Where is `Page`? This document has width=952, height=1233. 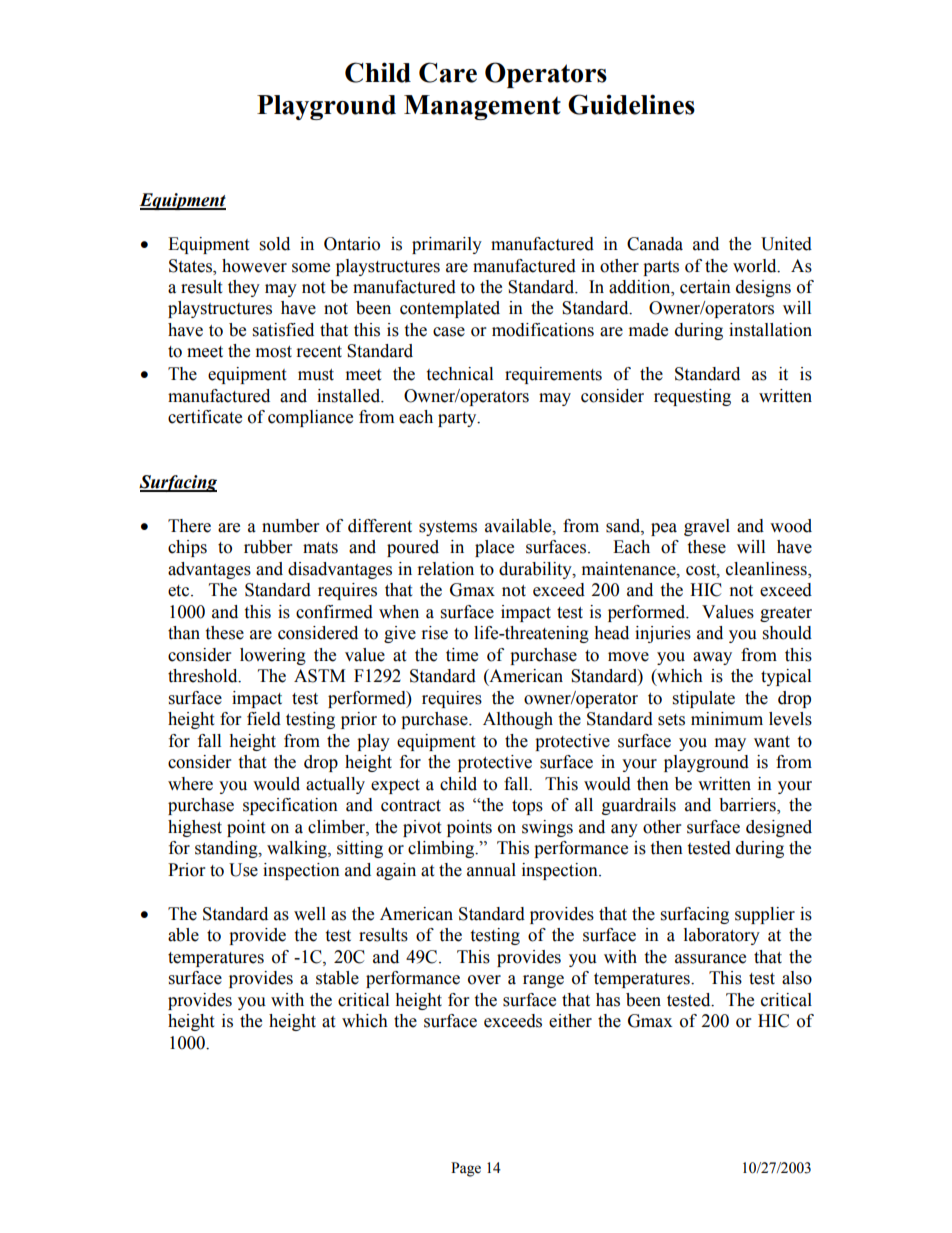
Page is located at coordinates (466, 1169).
